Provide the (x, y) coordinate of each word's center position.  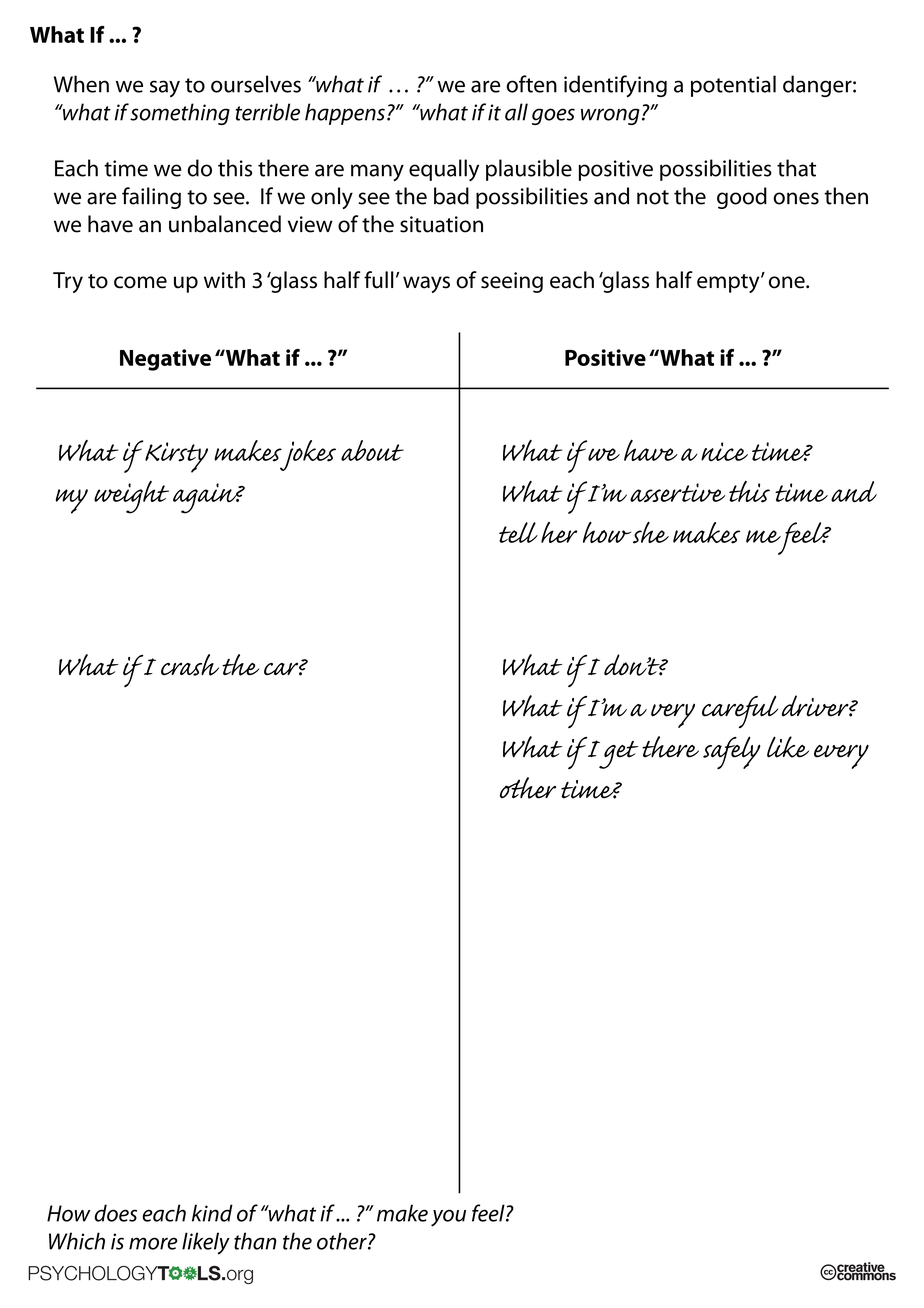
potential (733, 86)
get (618, 755)
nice (724, 452)
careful (740, 711)
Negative (165, 360)
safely (731, 752)
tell (518, 532)
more (153, 1243)
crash (190, 665)
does (115, 1213)
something (180, 114)
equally (444, 170)
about (372, 450)
